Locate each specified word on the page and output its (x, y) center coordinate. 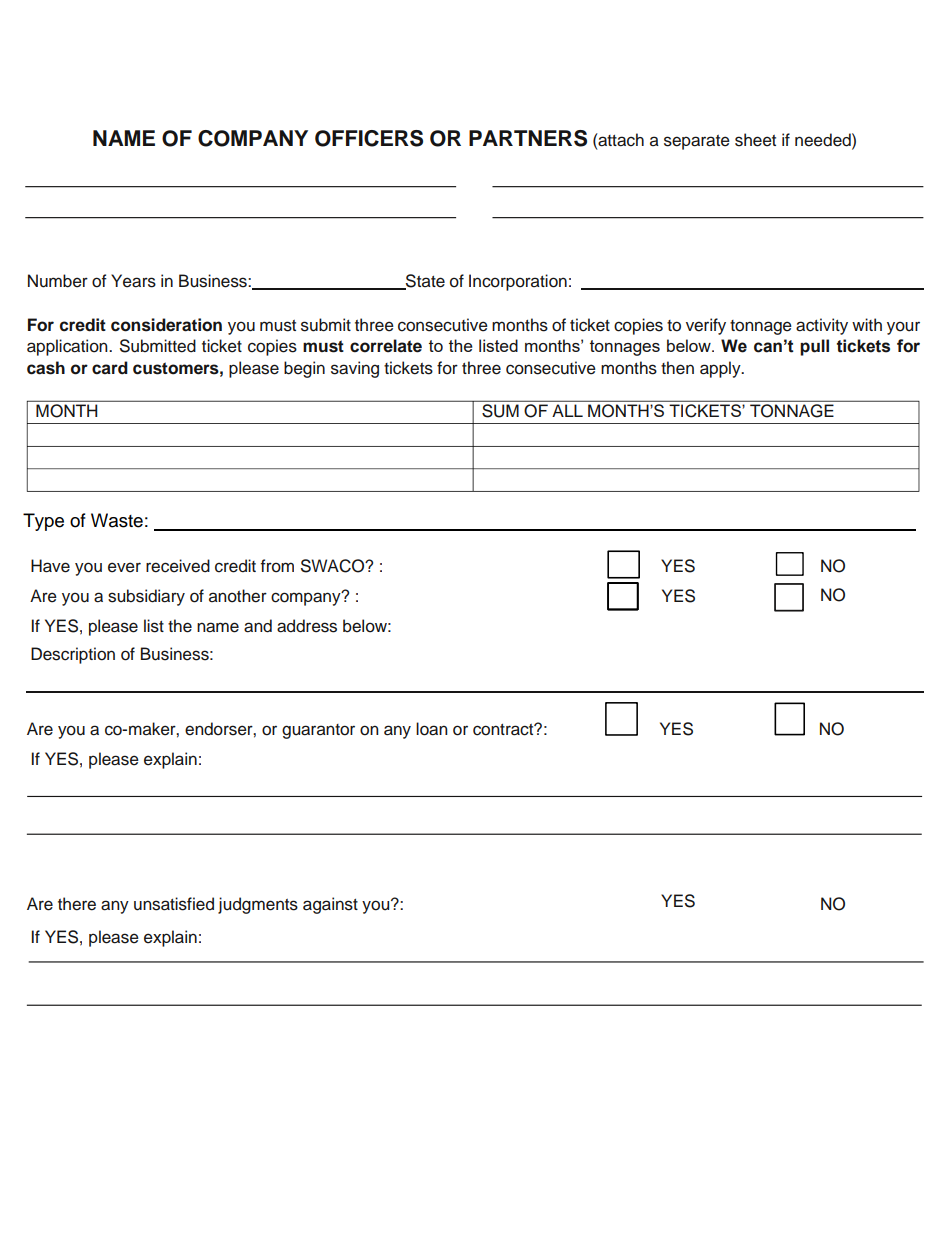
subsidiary (146, 597)
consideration (166, 325)
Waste (117, 520)
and (258, 626)
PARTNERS (528, 138)
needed (824, 140)
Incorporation (518, 282)
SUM (500, 411)
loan (432, 729)
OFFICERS (369, 138)
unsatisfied (174, 904)
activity (822, 326)
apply (721, 369)
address (307, 626)
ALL (567, 410)
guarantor (318, 731)
